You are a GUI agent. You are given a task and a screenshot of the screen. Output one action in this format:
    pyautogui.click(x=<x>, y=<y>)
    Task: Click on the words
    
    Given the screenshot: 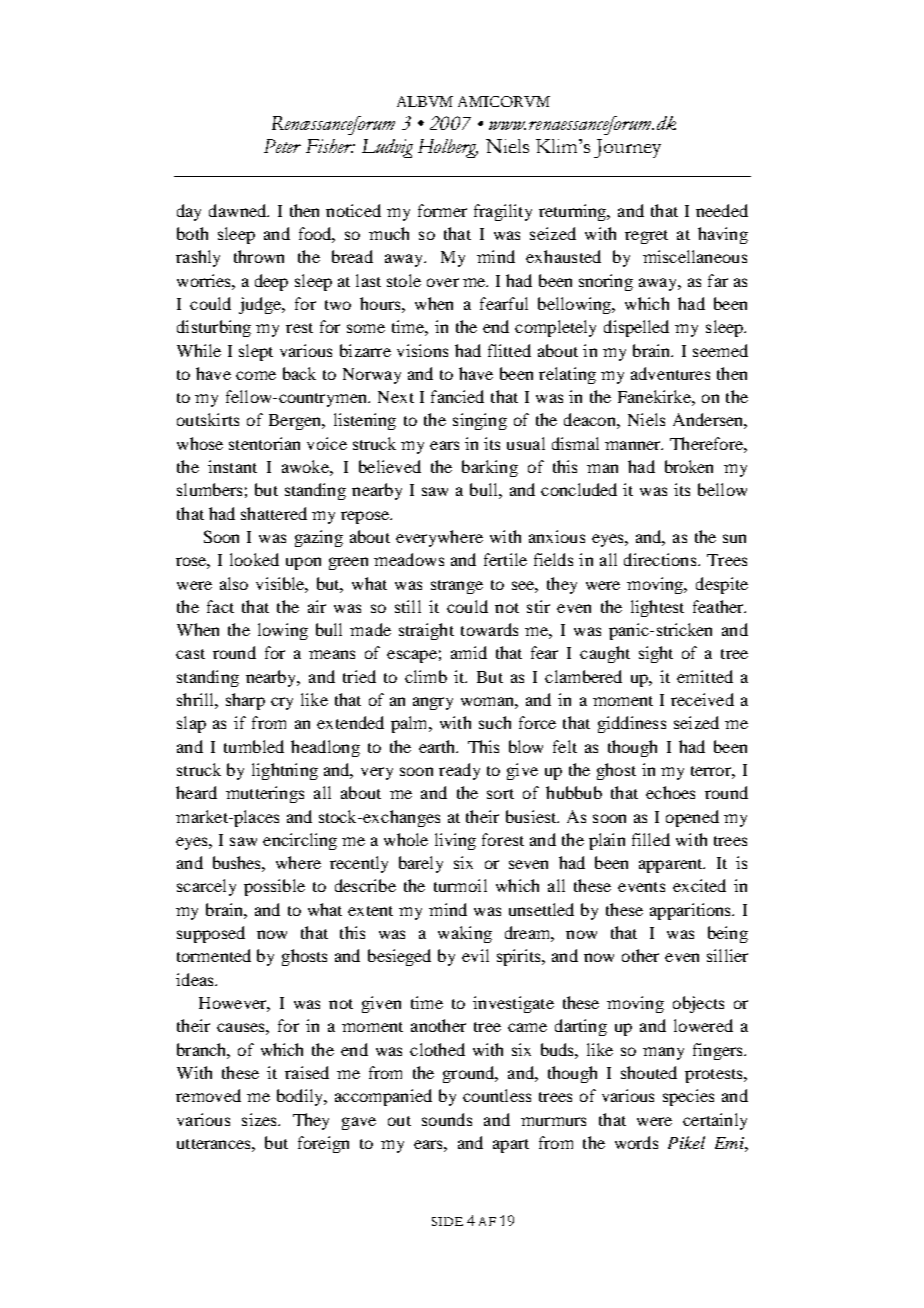 What is the action you would take?
    pyautogui.click(x=636, y=1142)
